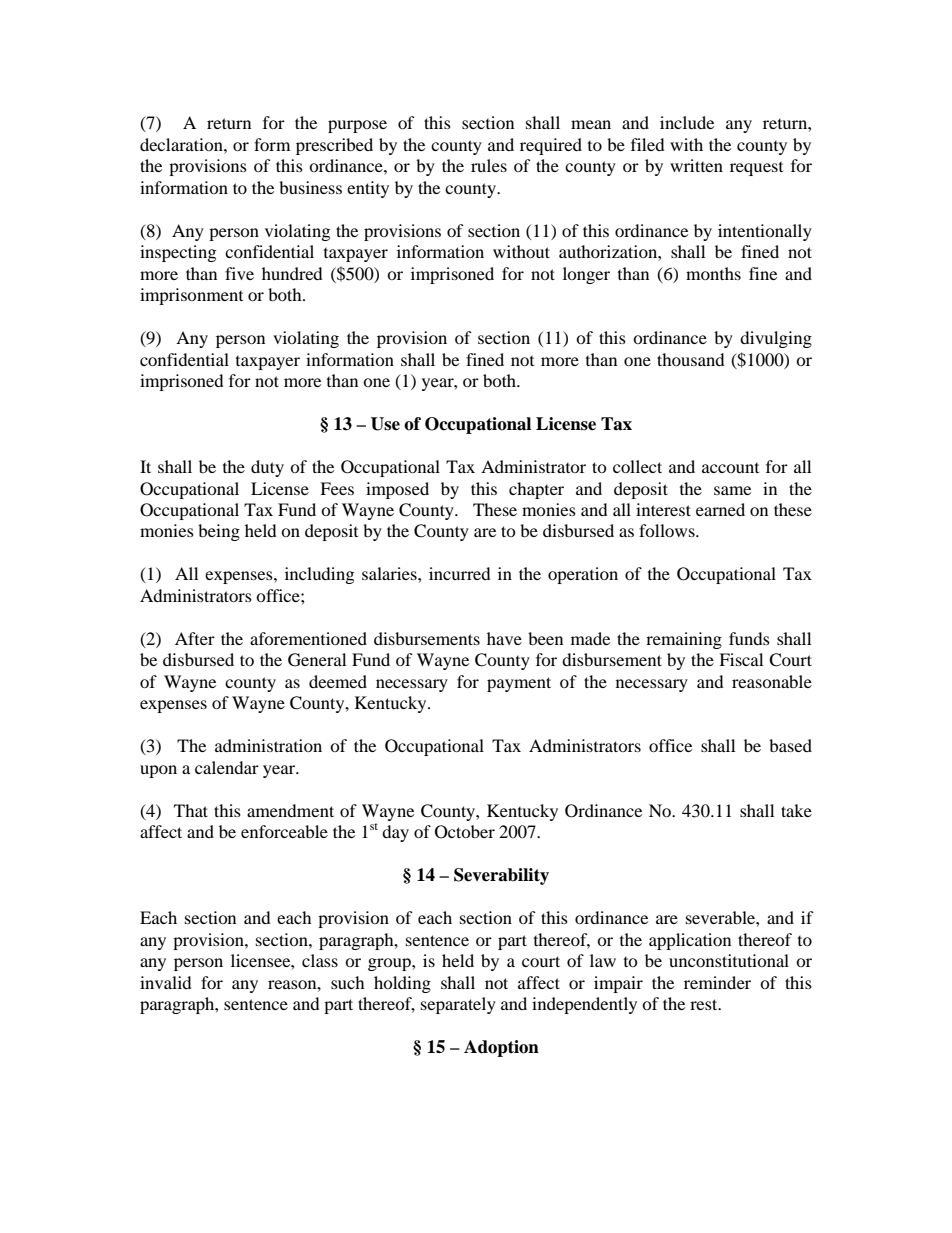 This screenshot has width=952, height=1233. What do you see at coordinates (166, 982) in the screenshot?
I see `invalid` at bounding box center [166, 982].
